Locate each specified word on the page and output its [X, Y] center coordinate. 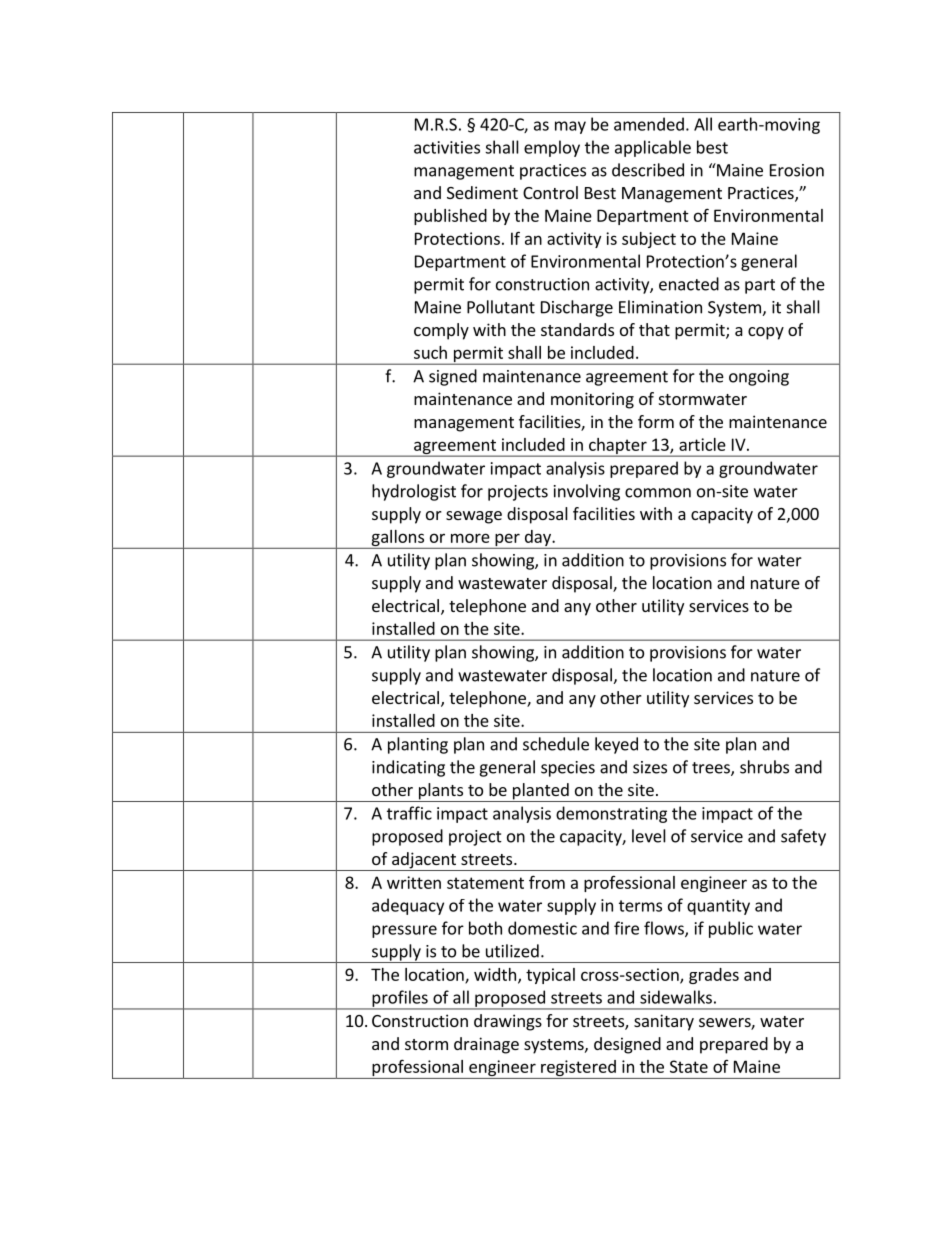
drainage [486, 1045]
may [570, 127]
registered [578, 1069]
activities [447, 147]
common [658, 493]
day [537, 539]
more [470, 538]
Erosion [797, 170]
